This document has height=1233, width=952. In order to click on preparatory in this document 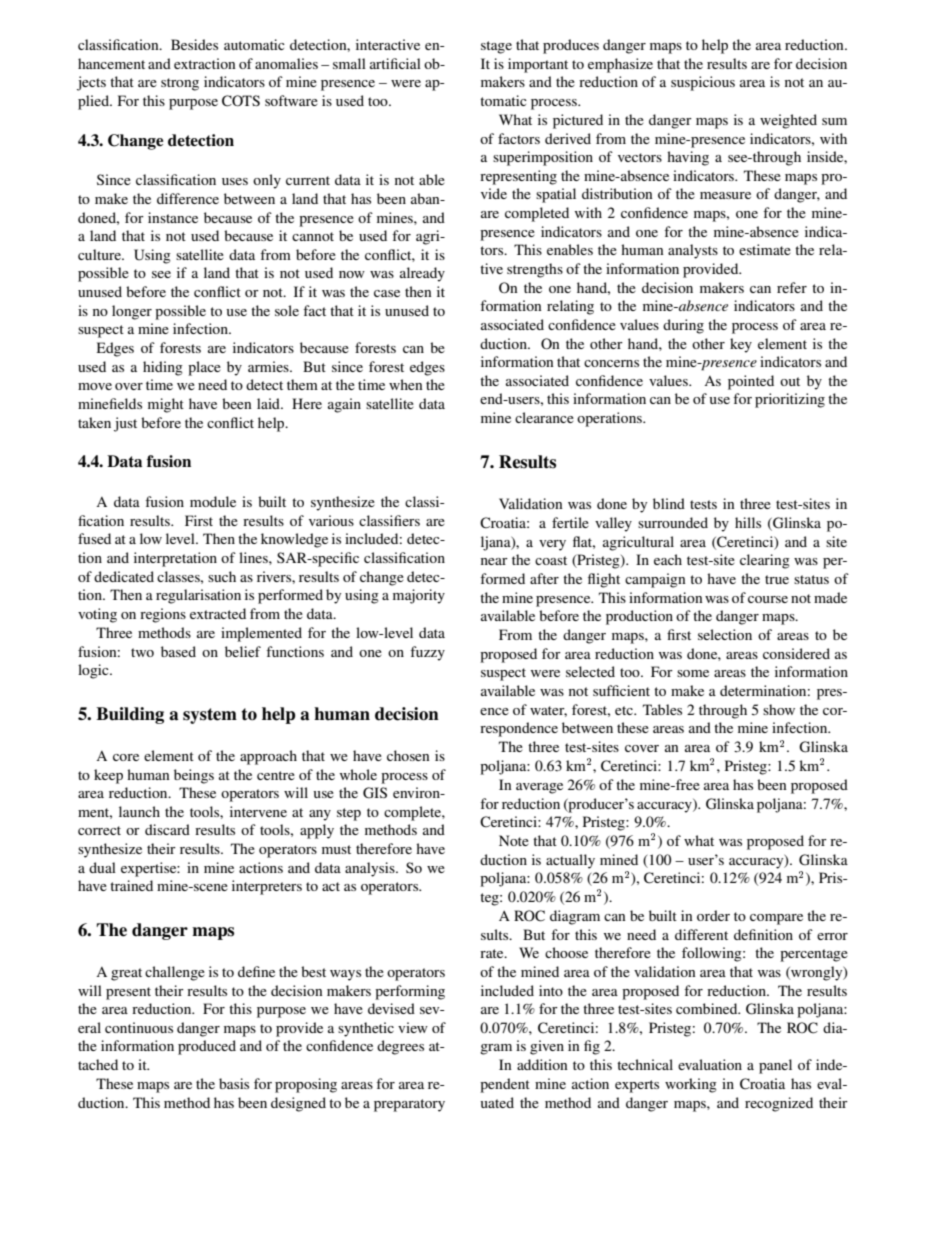, I will do `click(409, 1105)`.
